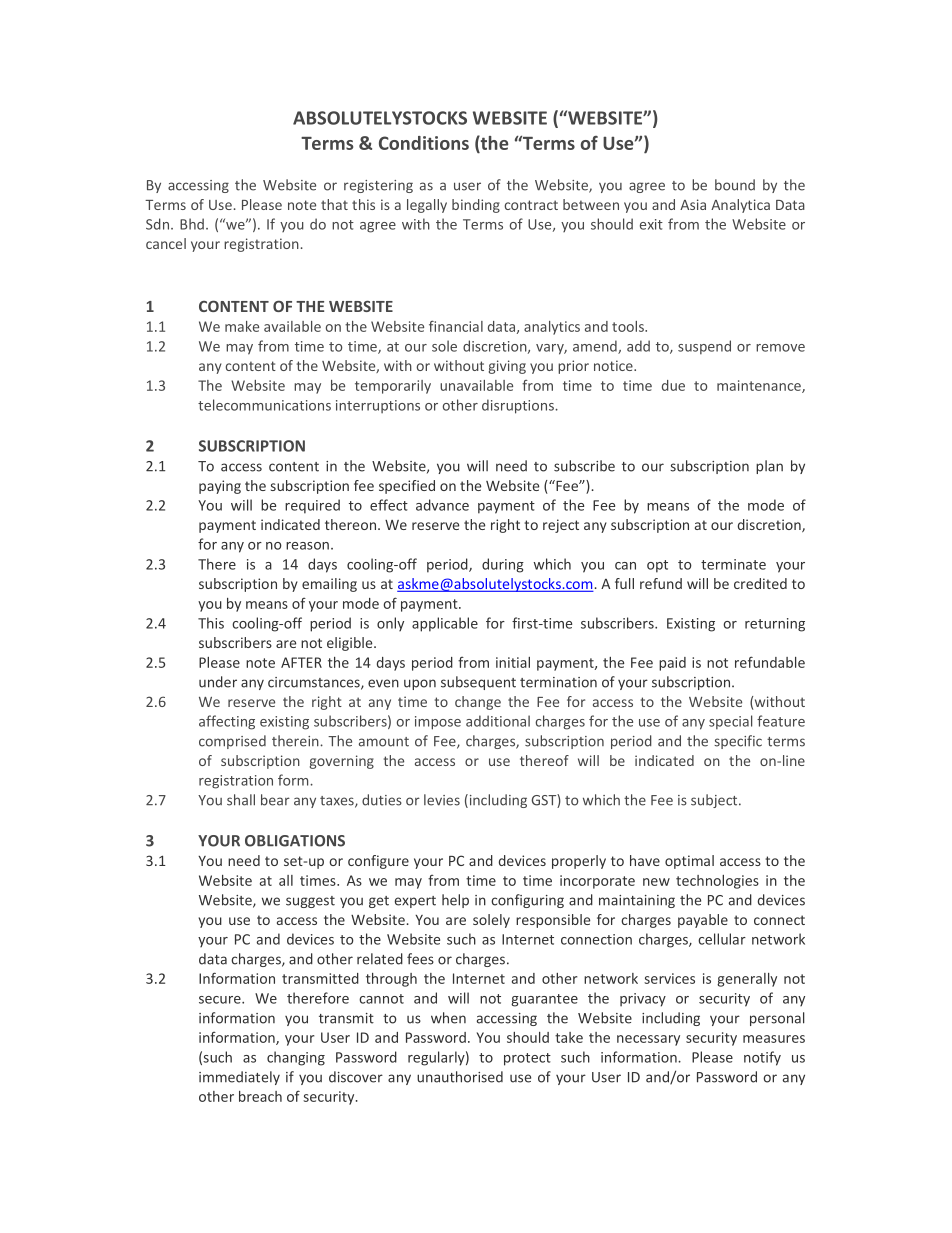  I want to click on suspend, so click(704, 347).
